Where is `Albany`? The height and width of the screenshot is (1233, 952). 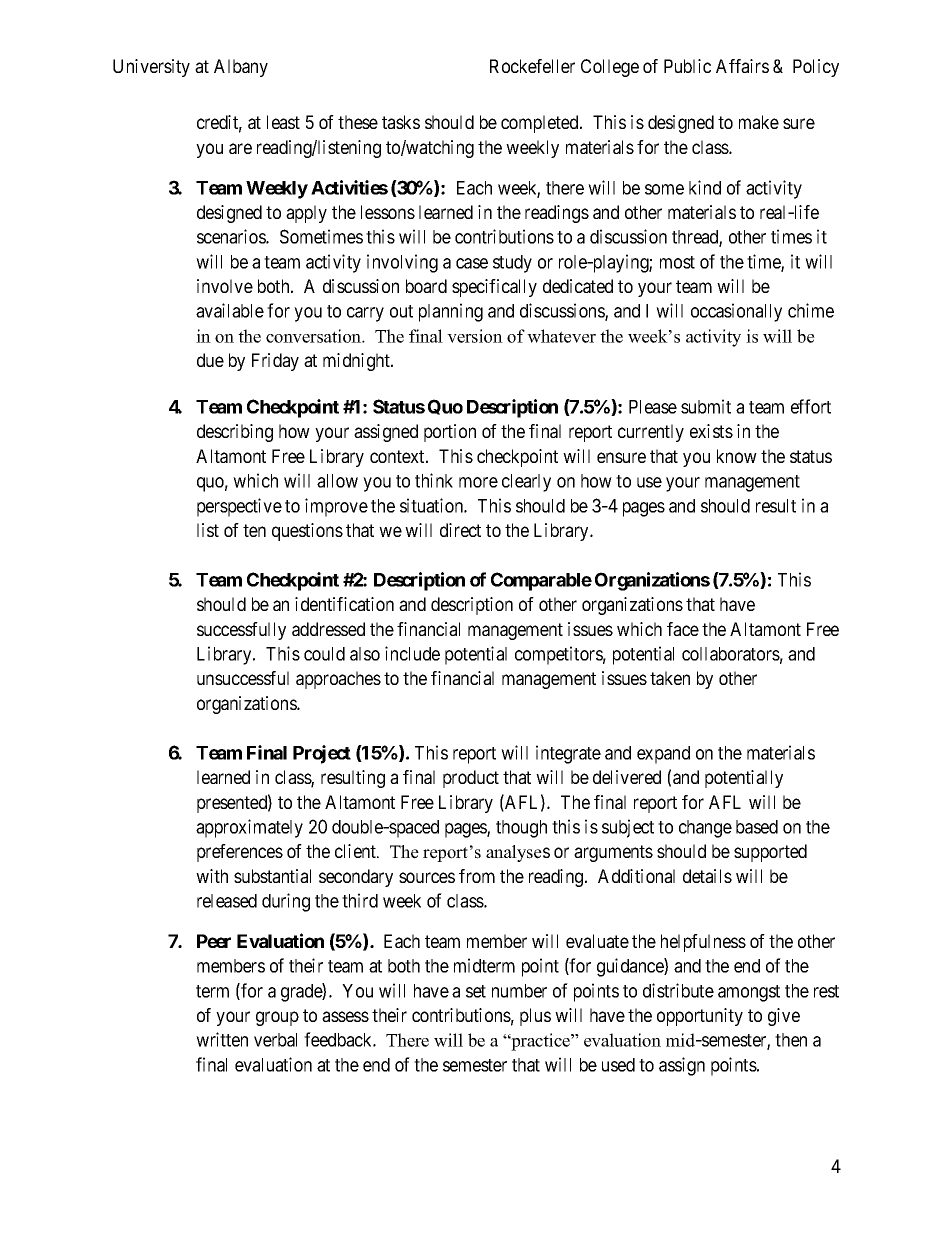 Albany is located at coordinates (241, 68).
